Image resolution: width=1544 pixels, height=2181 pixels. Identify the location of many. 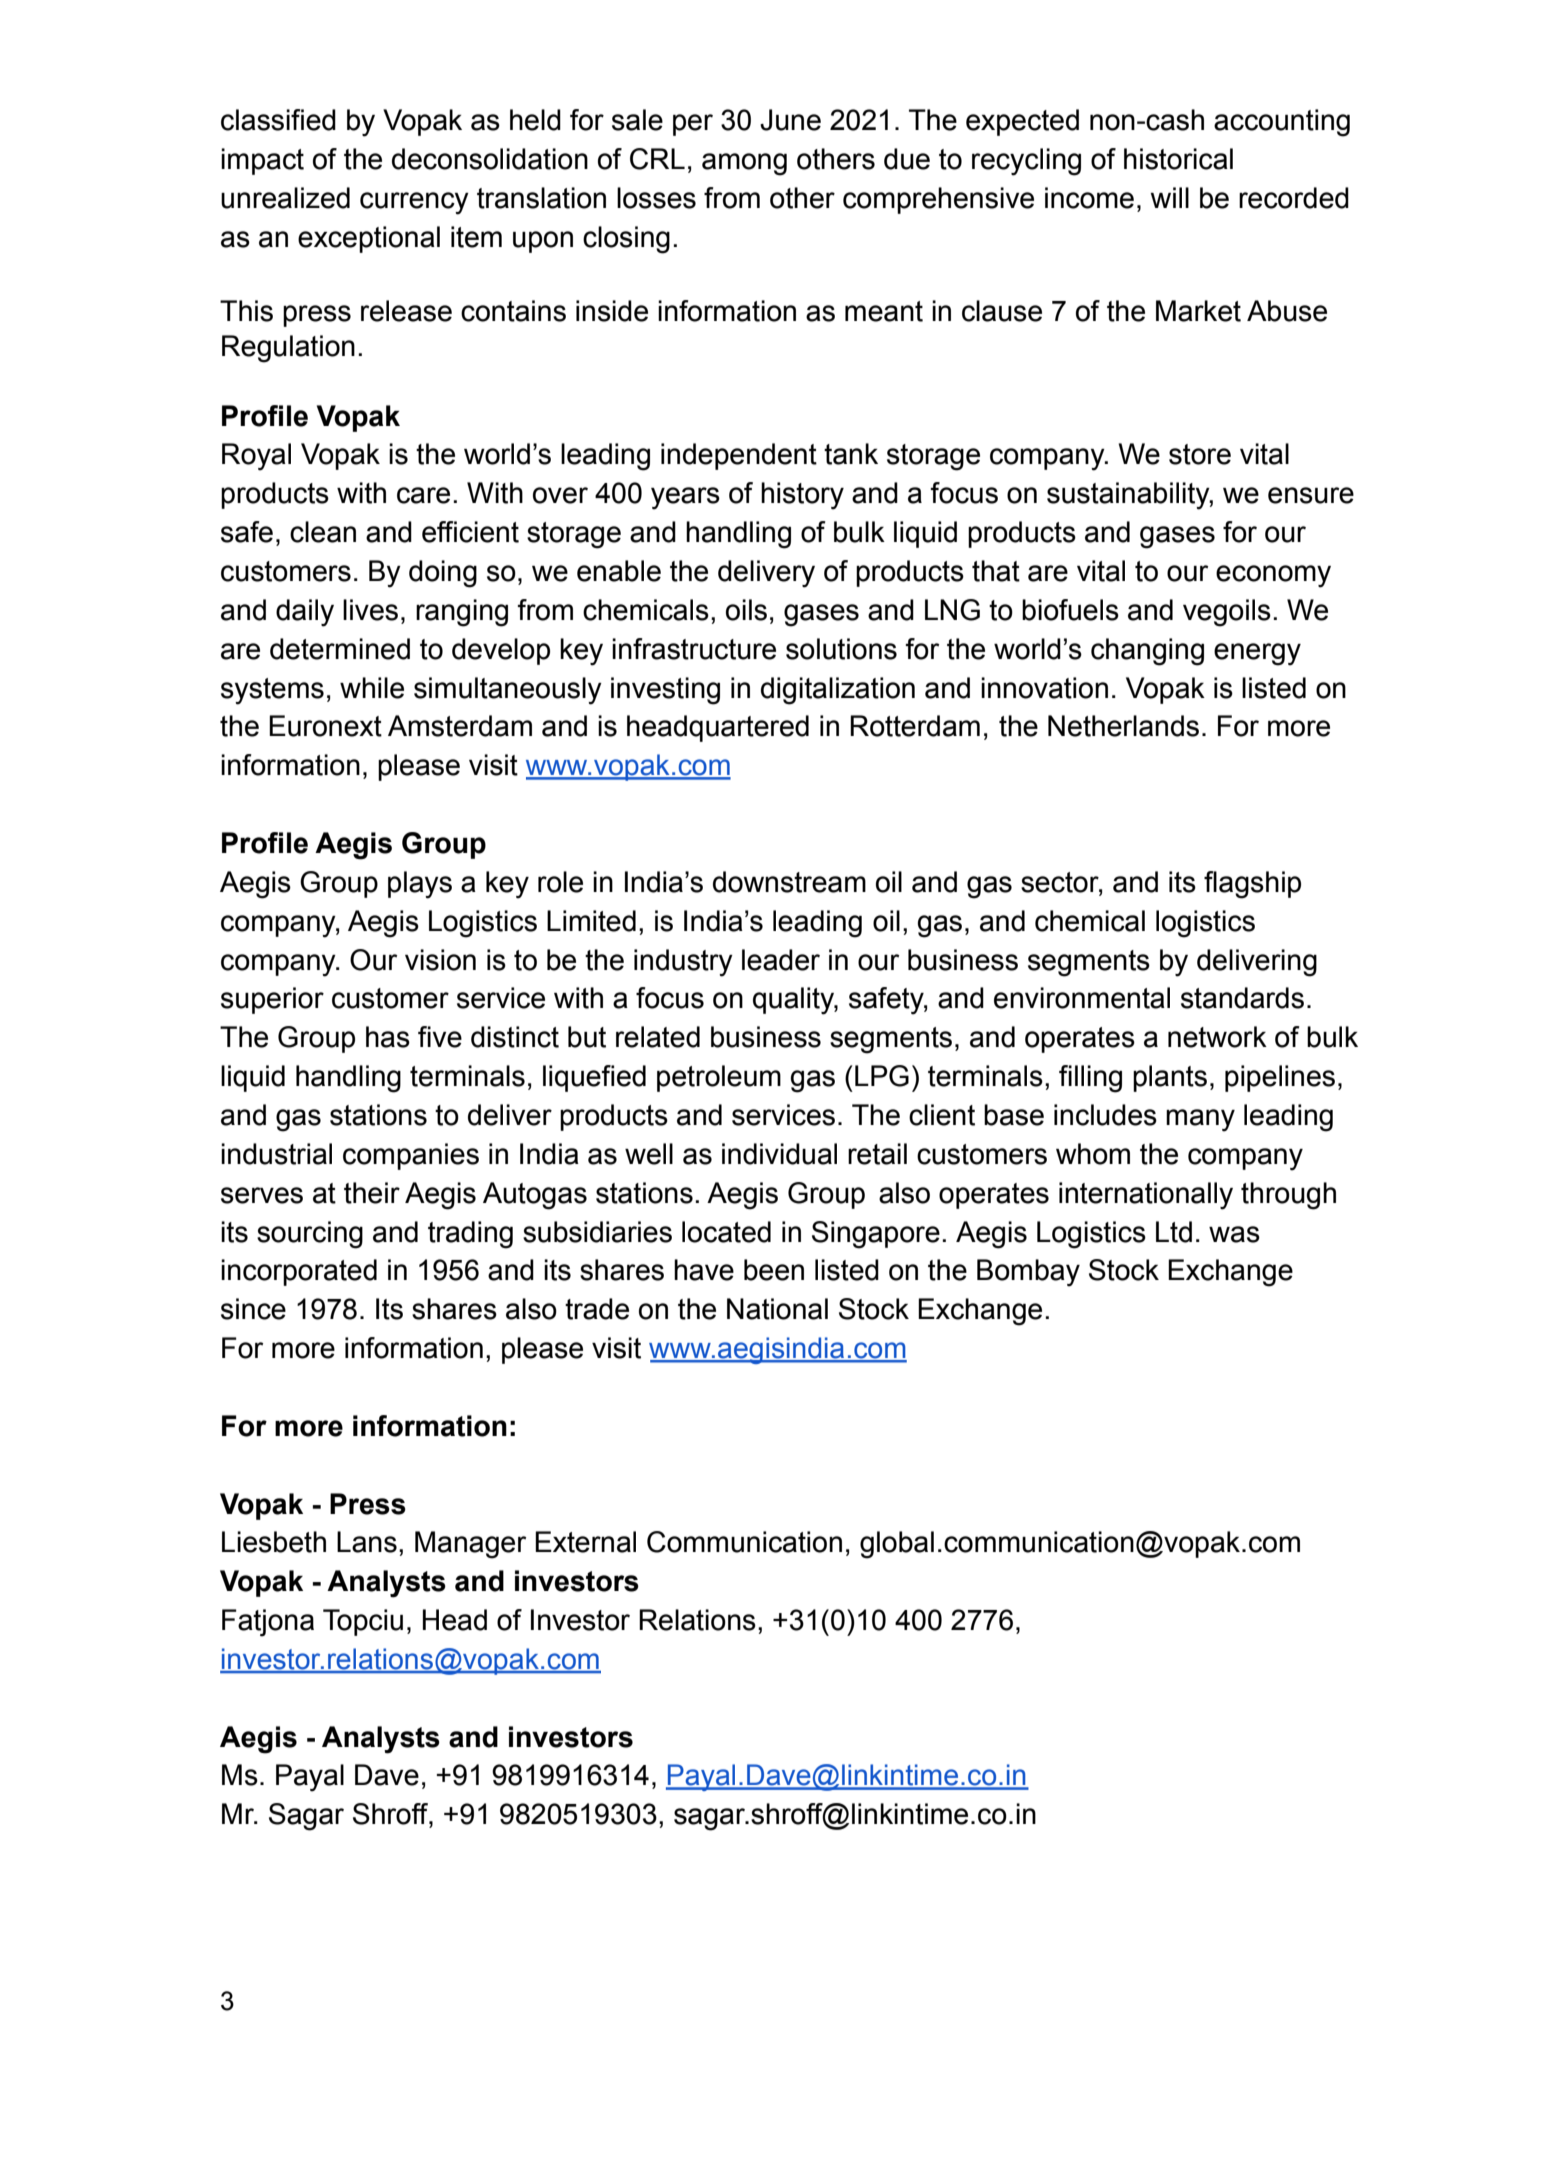
(1200, 1120).
